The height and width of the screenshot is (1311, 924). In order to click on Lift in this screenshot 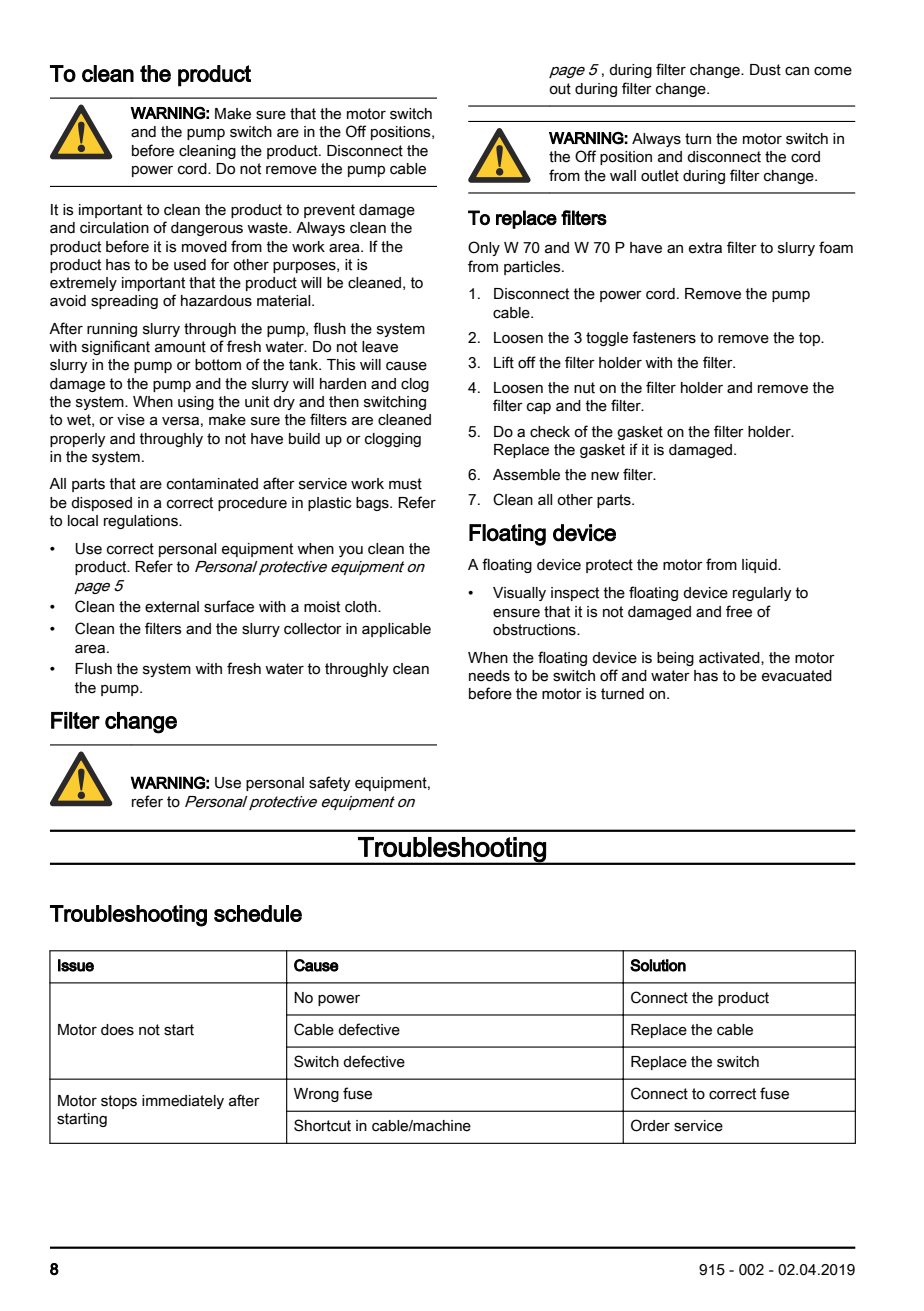, I will do `click(504, 362)`.
